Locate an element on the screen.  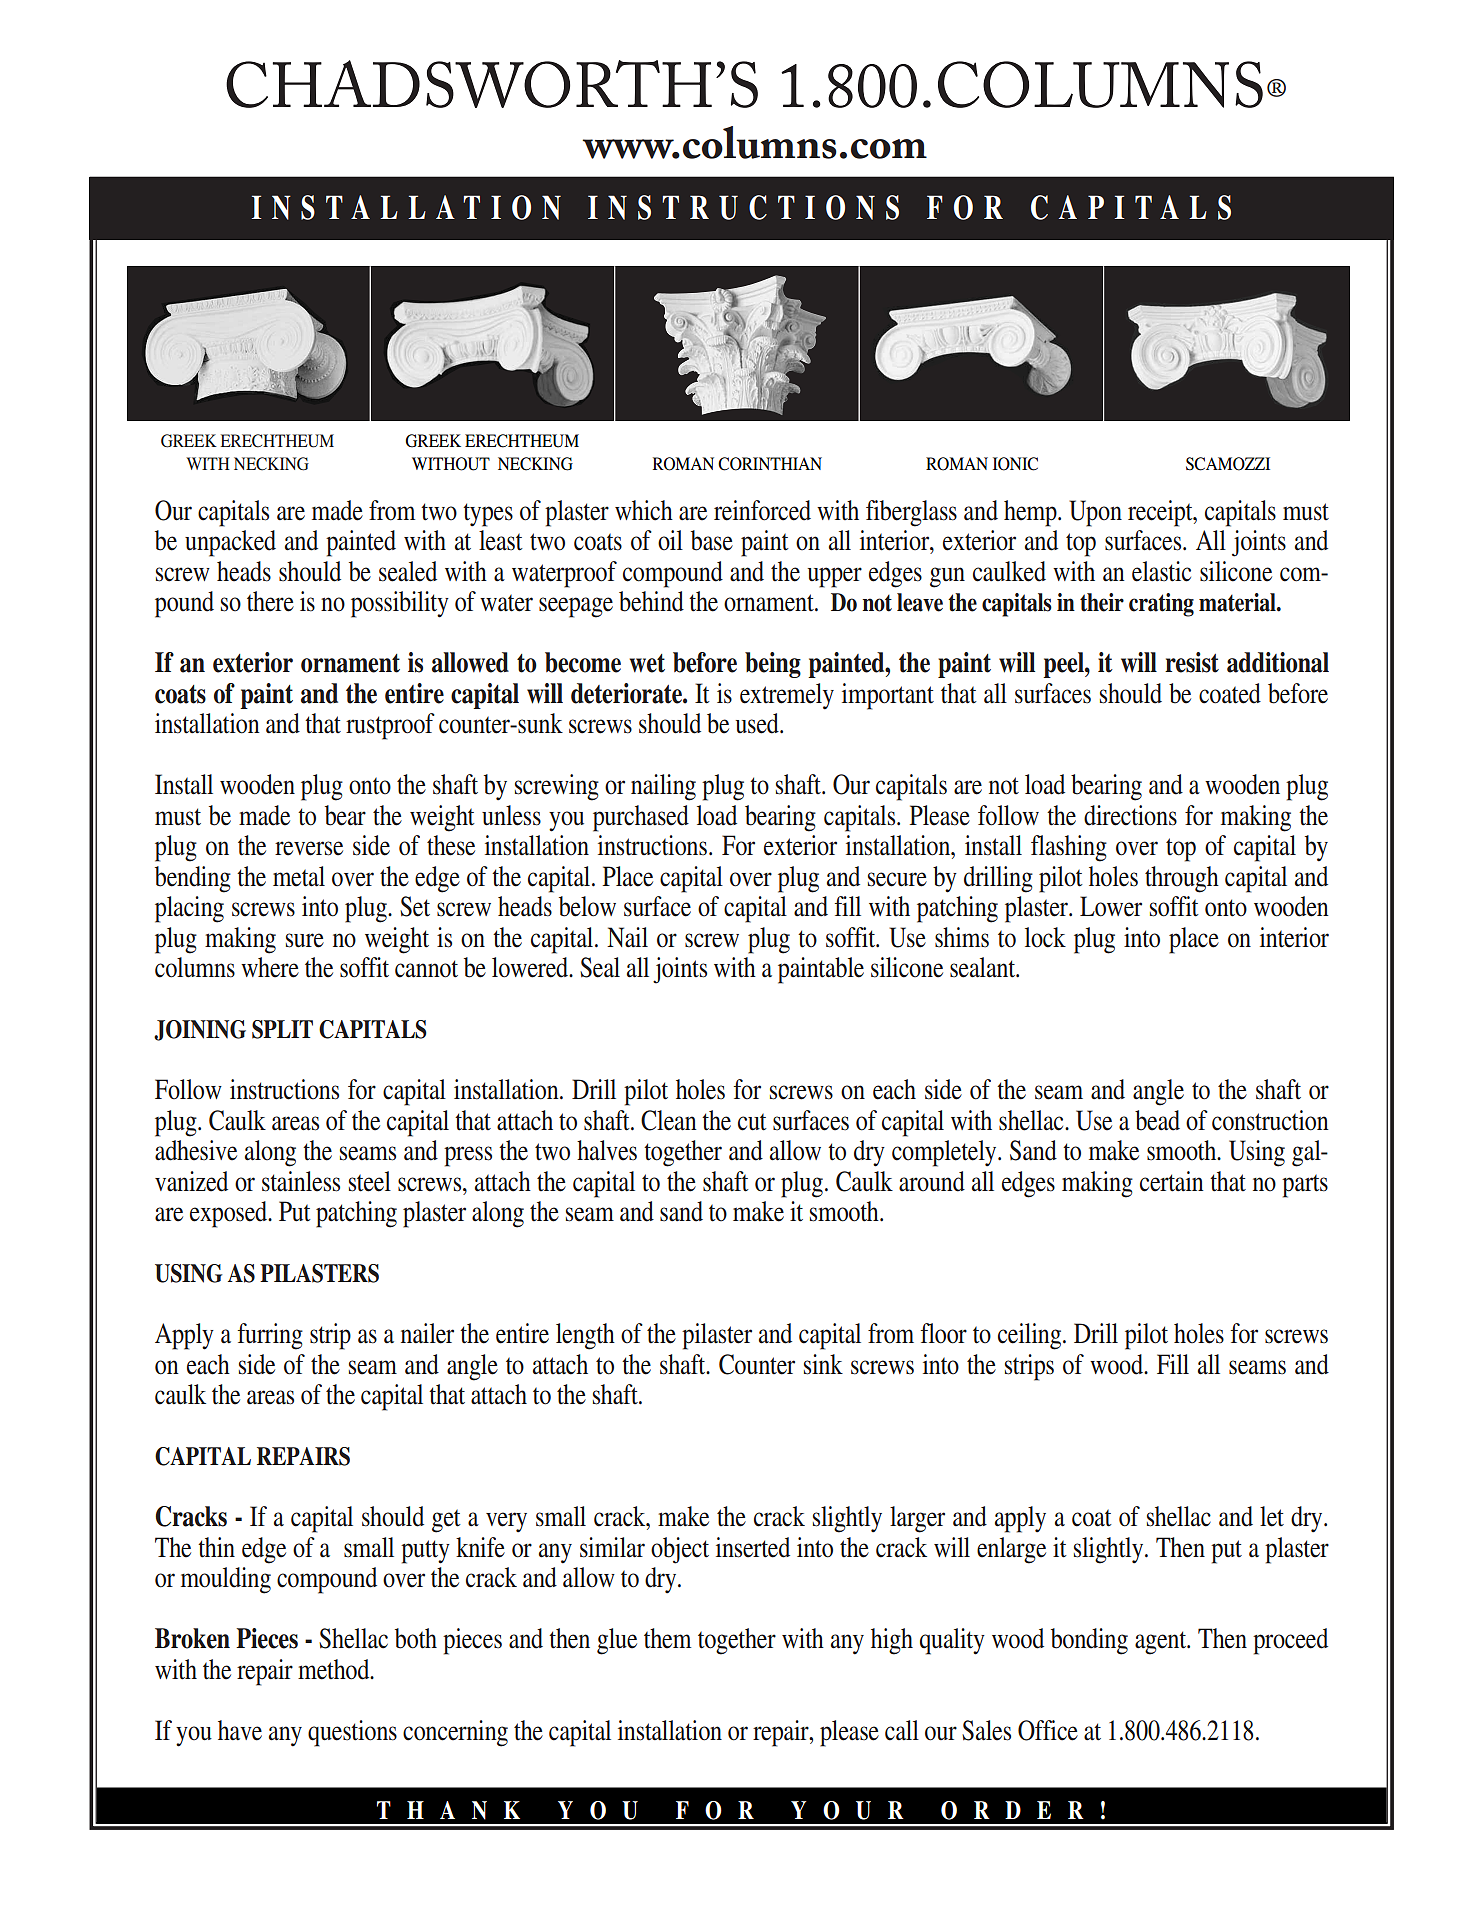
unpacked is located at coordinates (230, 543).
